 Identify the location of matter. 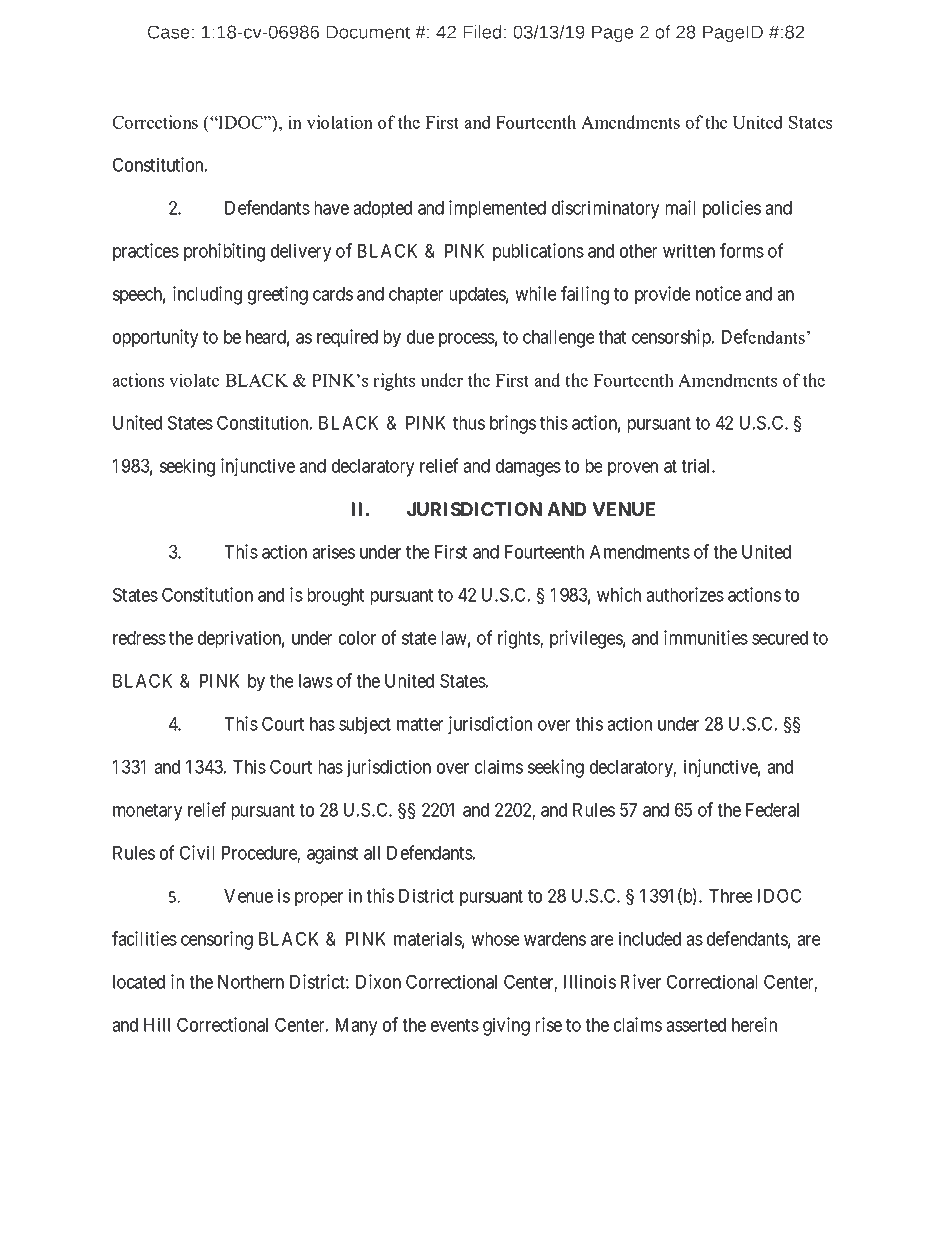
(420, 724).
